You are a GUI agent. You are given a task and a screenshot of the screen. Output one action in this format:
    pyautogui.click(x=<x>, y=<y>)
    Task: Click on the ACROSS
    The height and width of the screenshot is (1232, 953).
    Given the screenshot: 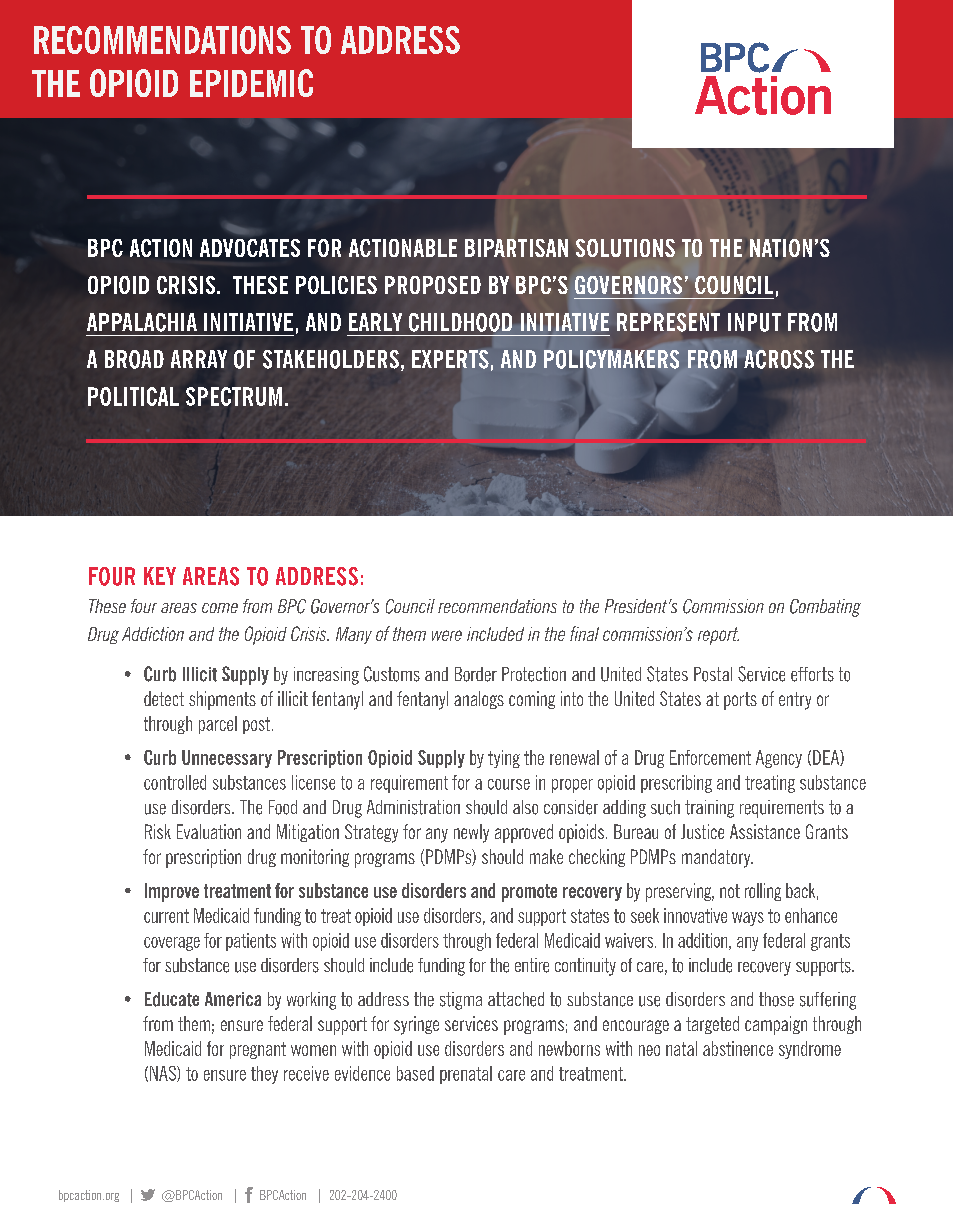 What is the action you would take?
    pyautogui.click(x=778, y=359)
